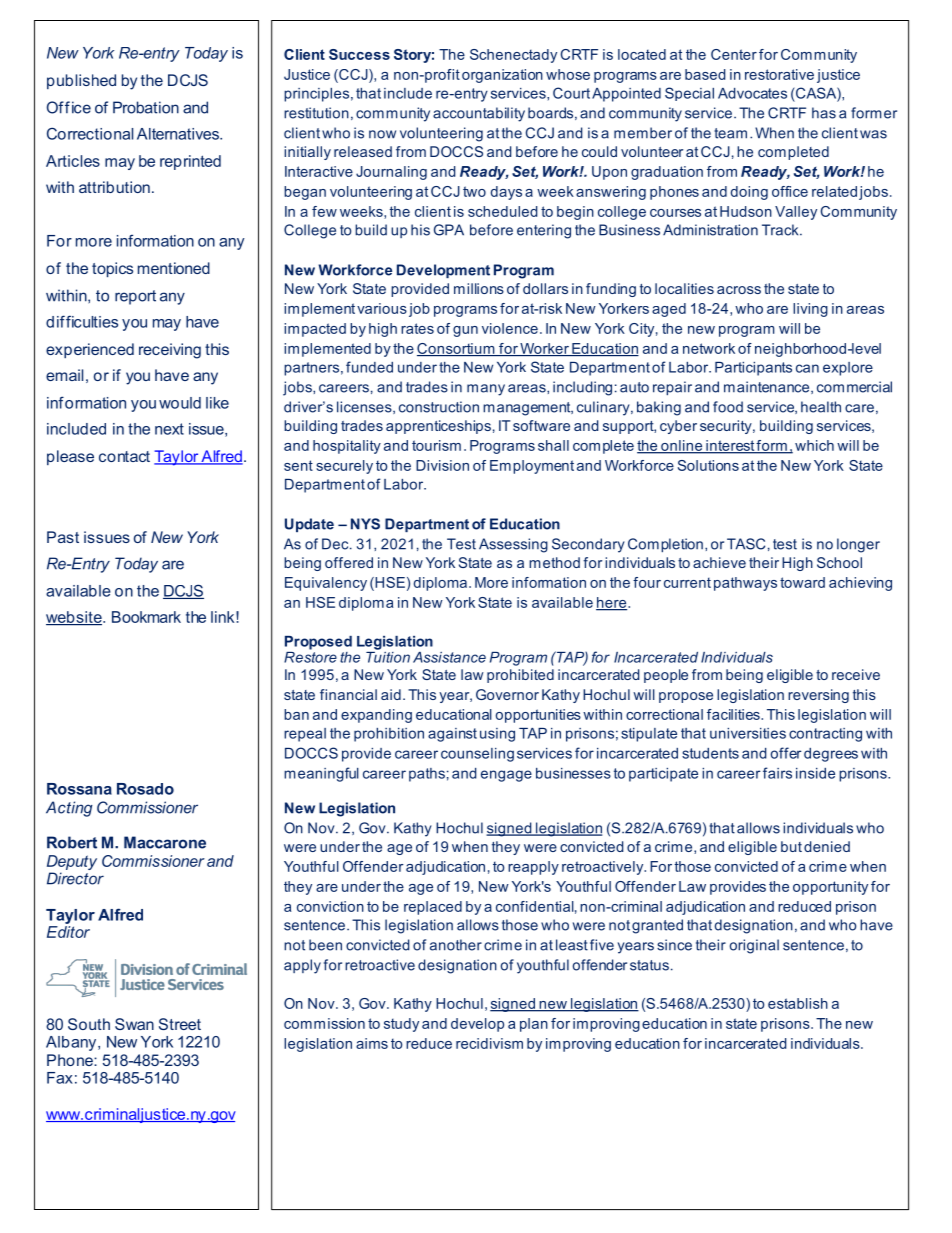  What do you see at coordinates (72, 864) in the screenshot?
I see `Deputy` at bounding box center [72, 864].
